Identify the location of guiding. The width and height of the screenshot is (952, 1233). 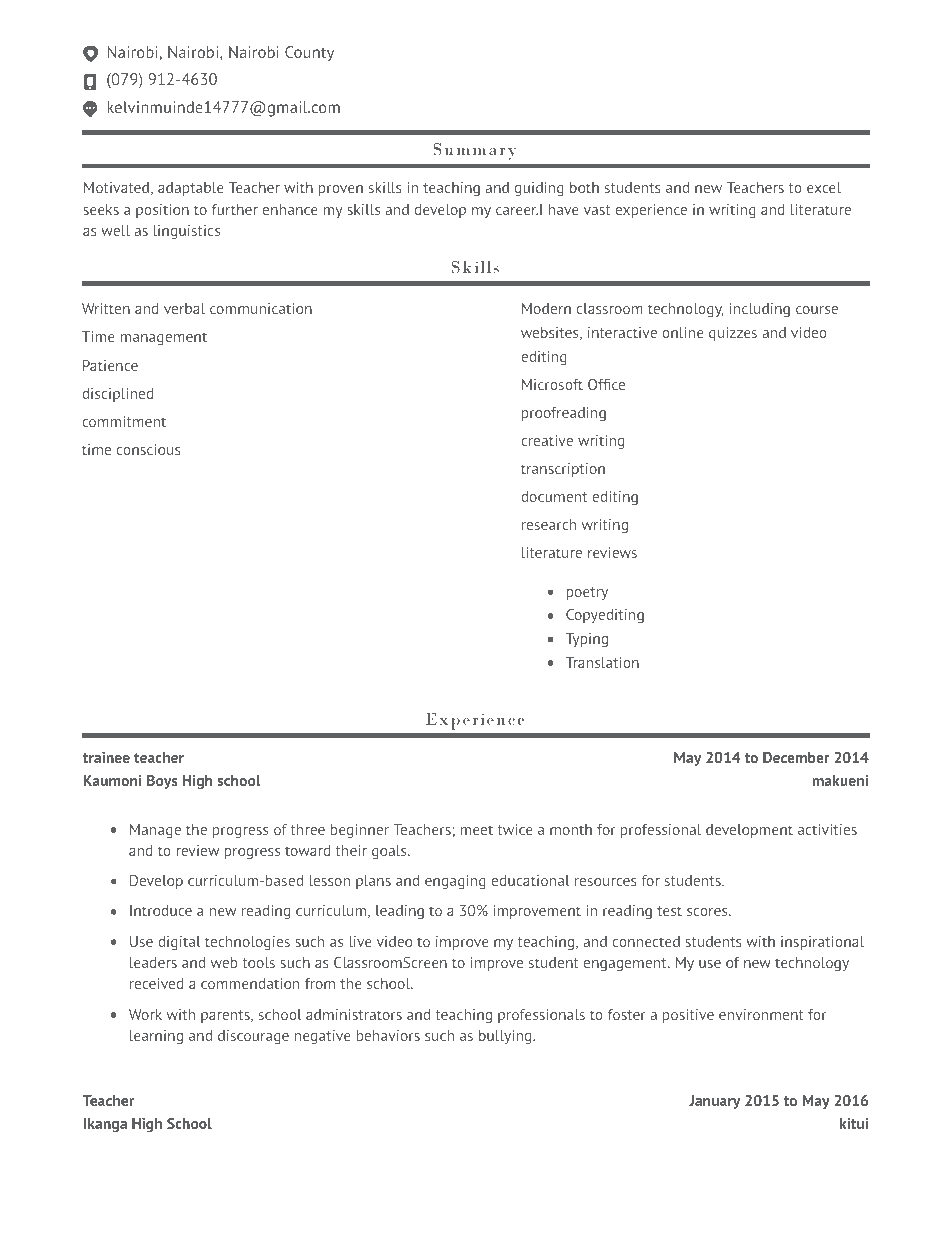
(539, 189).
